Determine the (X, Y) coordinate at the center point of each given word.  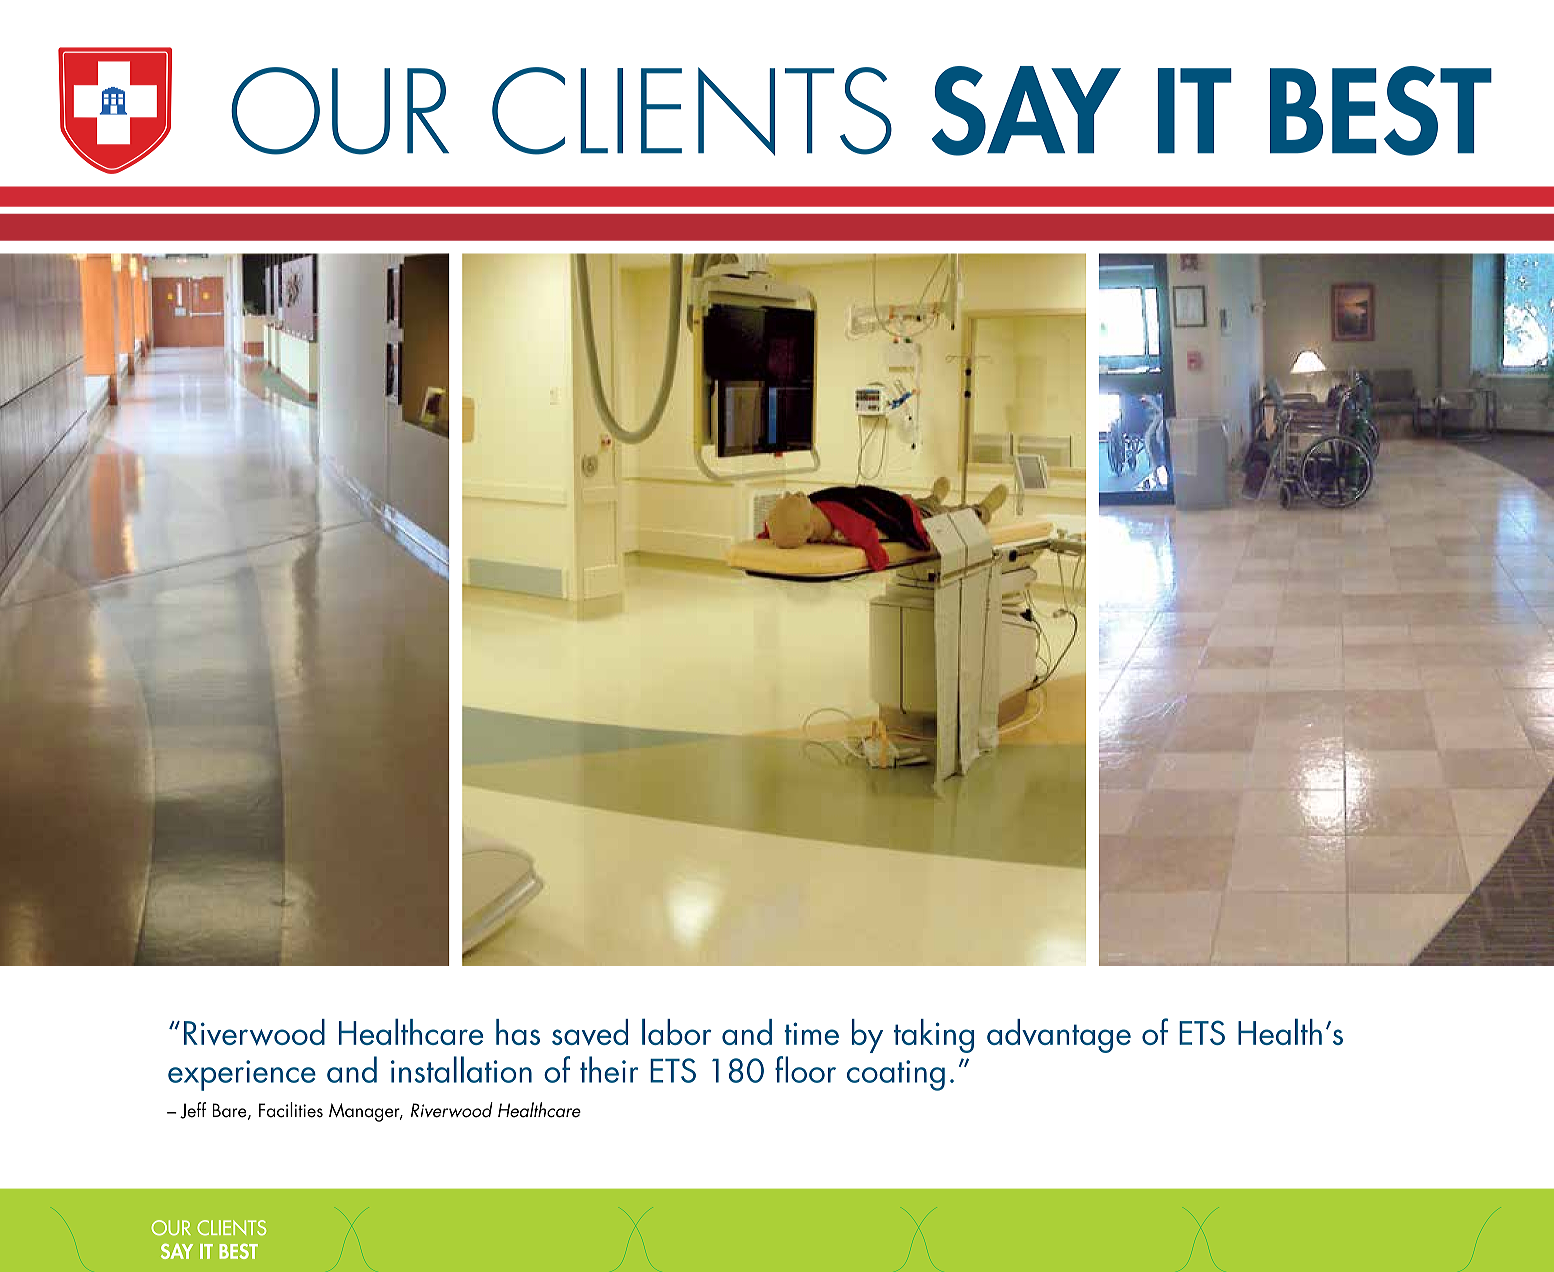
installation (461, 1069)
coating (896, 1075)
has (518, 1032)
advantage (1059, 1036)
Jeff (193, 1110)
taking (934, 1036)
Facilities (291, 1110)
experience (242, 1075)
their (609, 1069)
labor (677, 1032)
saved (590, 1032)
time (812, 1033)
